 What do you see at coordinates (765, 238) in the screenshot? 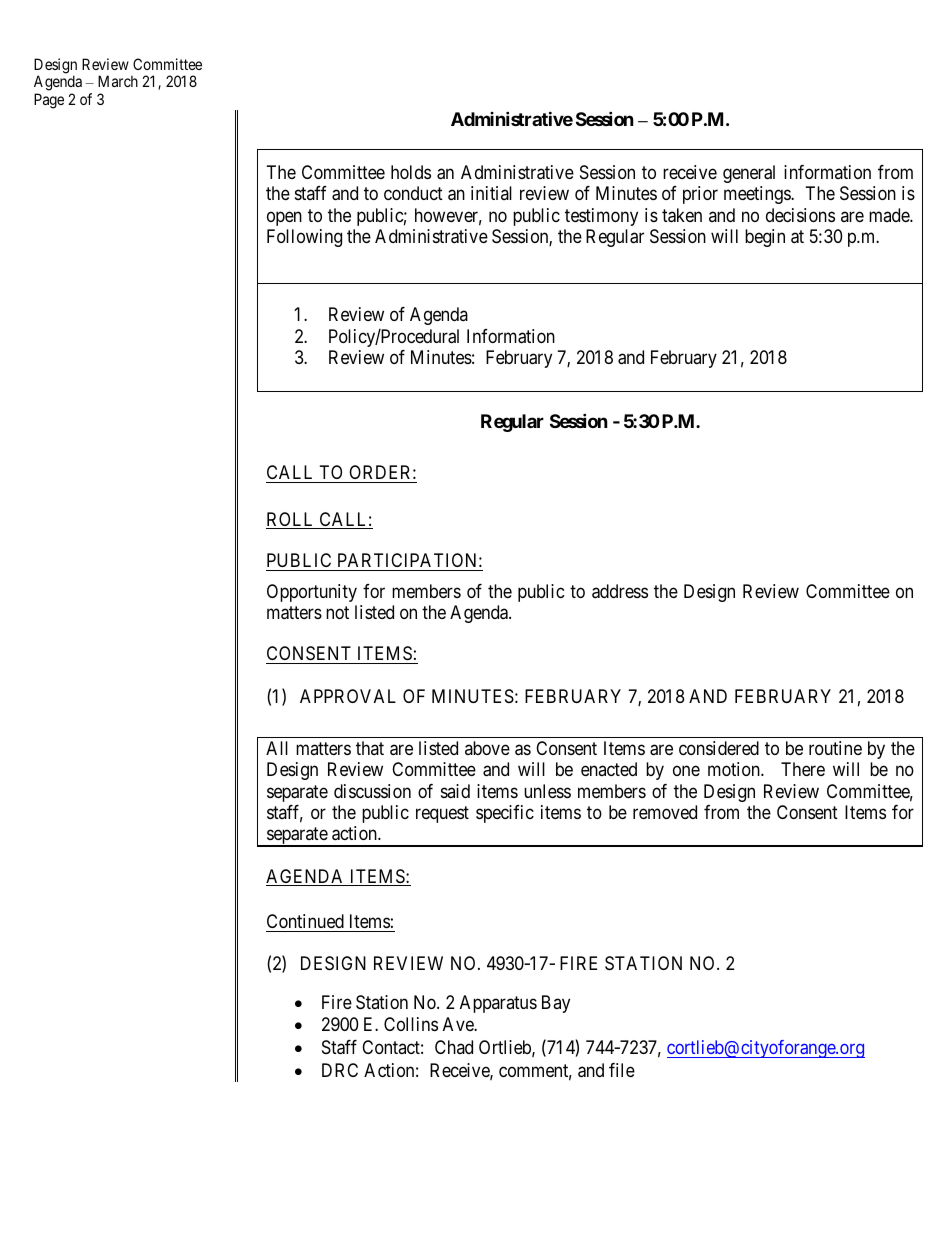
I see `begin` at bounding box center [765, 238].
